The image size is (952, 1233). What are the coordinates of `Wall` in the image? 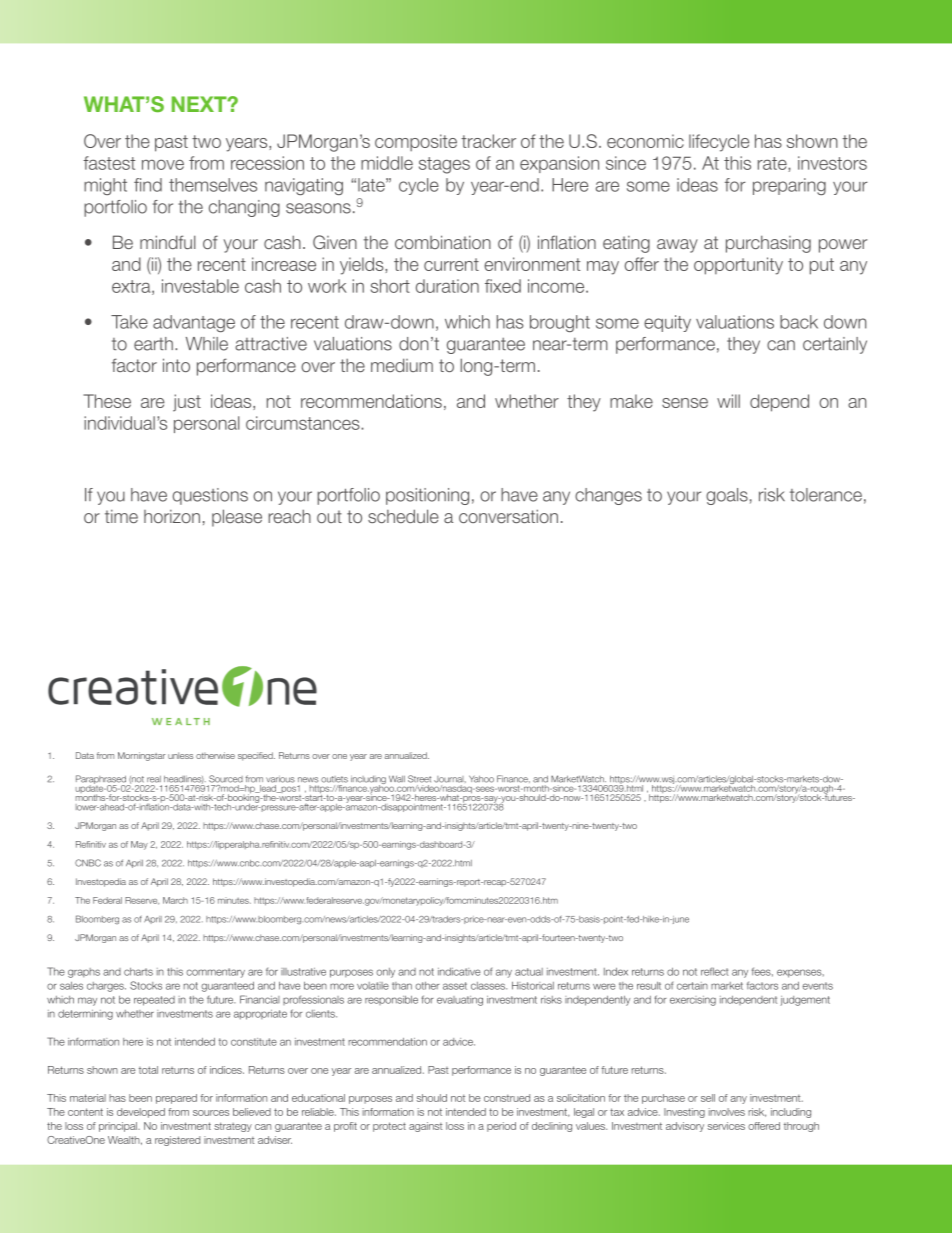 It's located at (397, 779).
